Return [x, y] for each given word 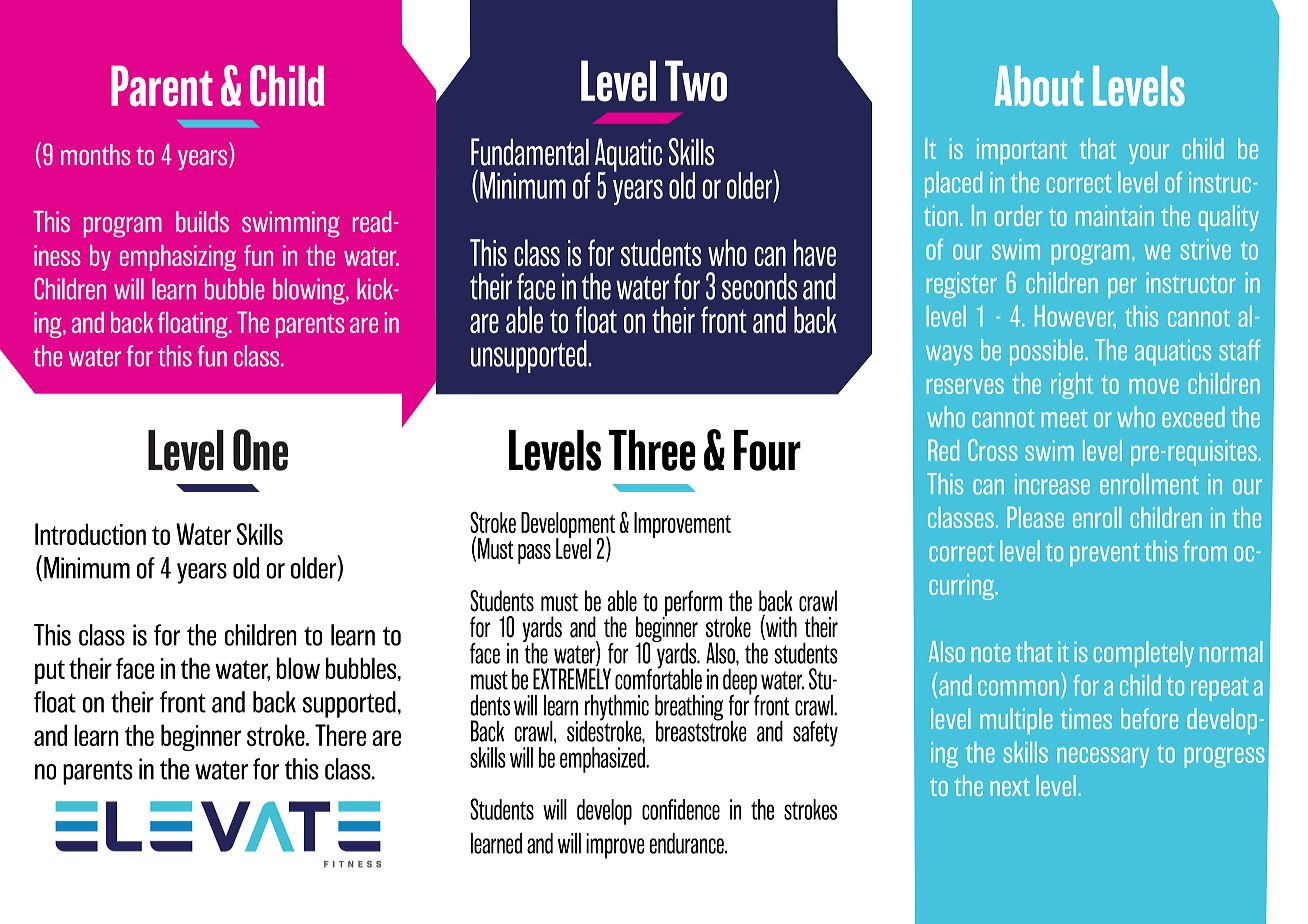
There [340, 735]
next [1010, 787]
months [96, 154]
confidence [681, 809]
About [1039, 86]
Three [652, 450]
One [260, 450]
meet [1064, 419]
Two [696, 81]
